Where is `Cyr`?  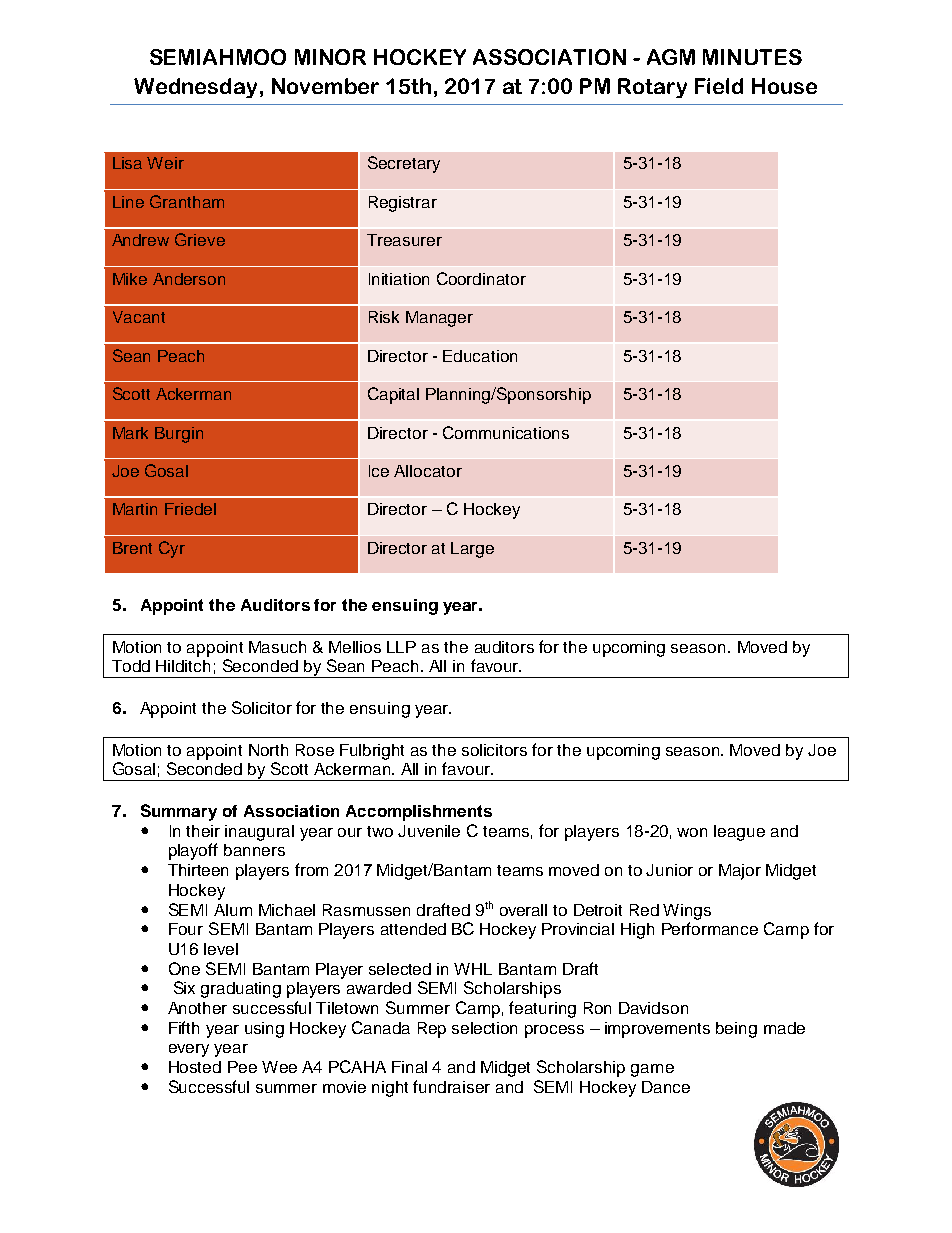
Cyr is located at coordinates (172, 549).
